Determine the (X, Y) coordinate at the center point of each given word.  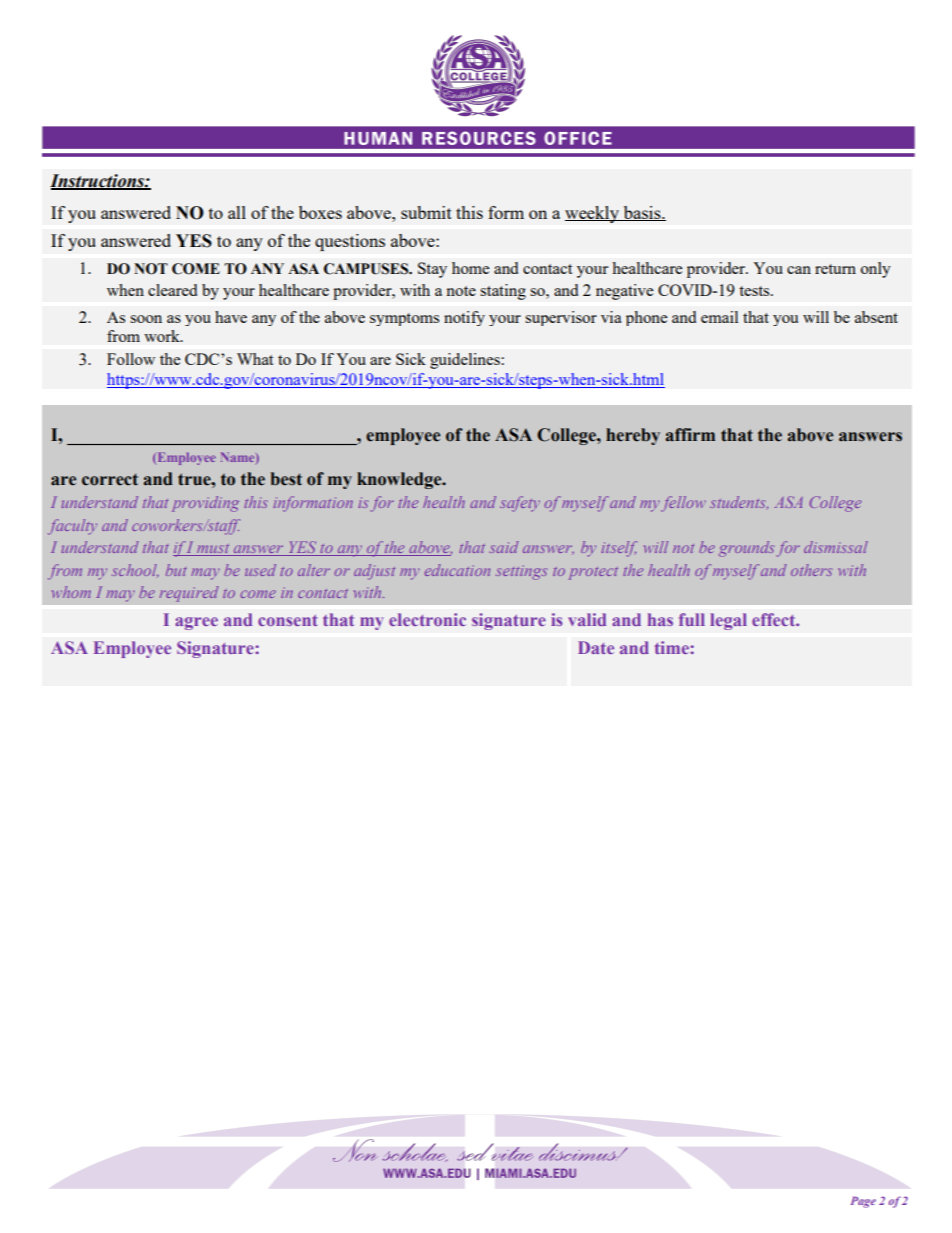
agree (196, 623)
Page (863, 1202)
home (470, 268)
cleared (172, 290)
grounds (746, 549)
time (672, 647)
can (799, 270)
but (176, 570)
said (504, 547)
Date (596, 647)
